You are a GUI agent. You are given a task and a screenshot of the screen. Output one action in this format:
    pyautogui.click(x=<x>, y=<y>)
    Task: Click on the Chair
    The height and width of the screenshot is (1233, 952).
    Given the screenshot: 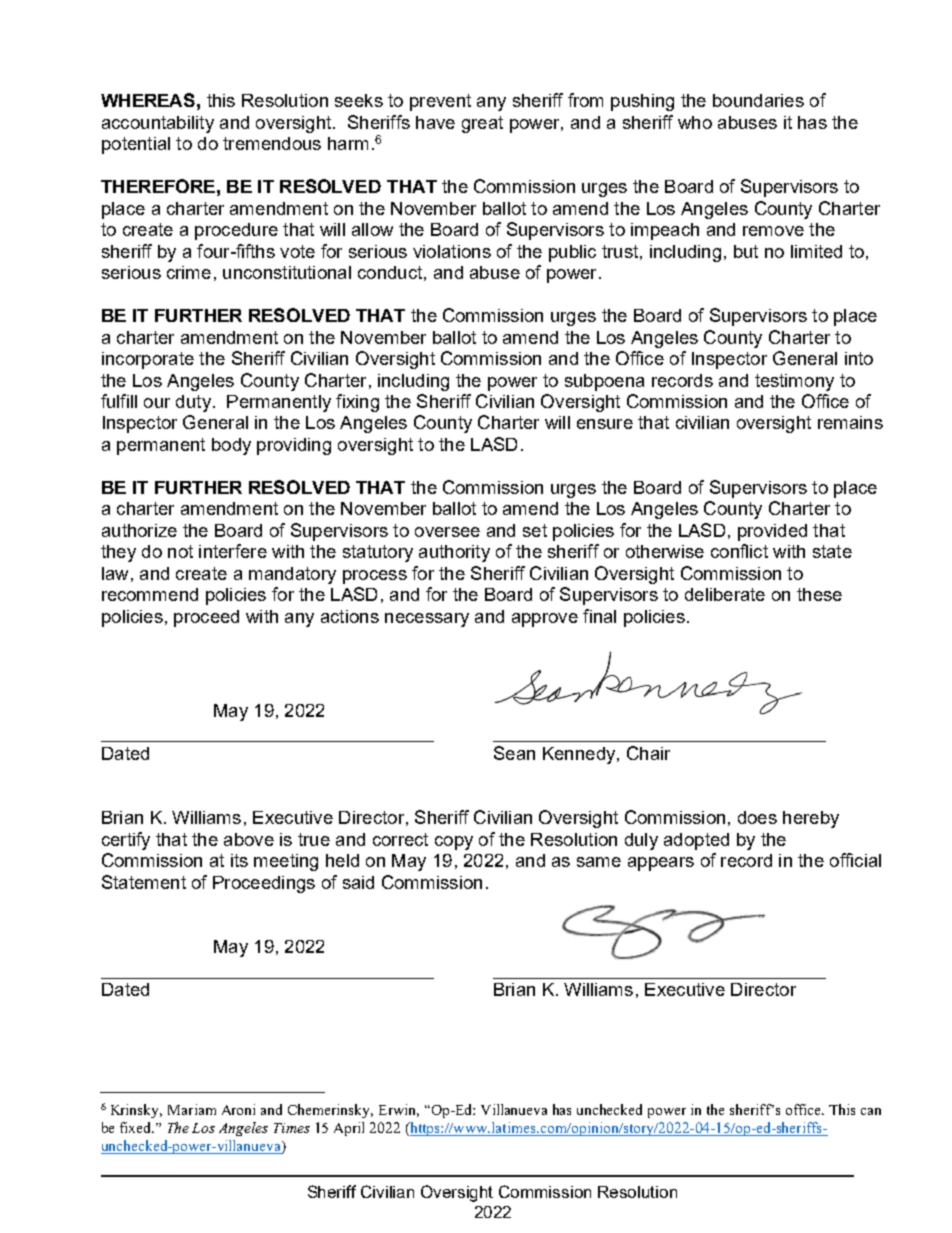 What is the action you would take?
    pyautogui.click(x=648, y=753)
